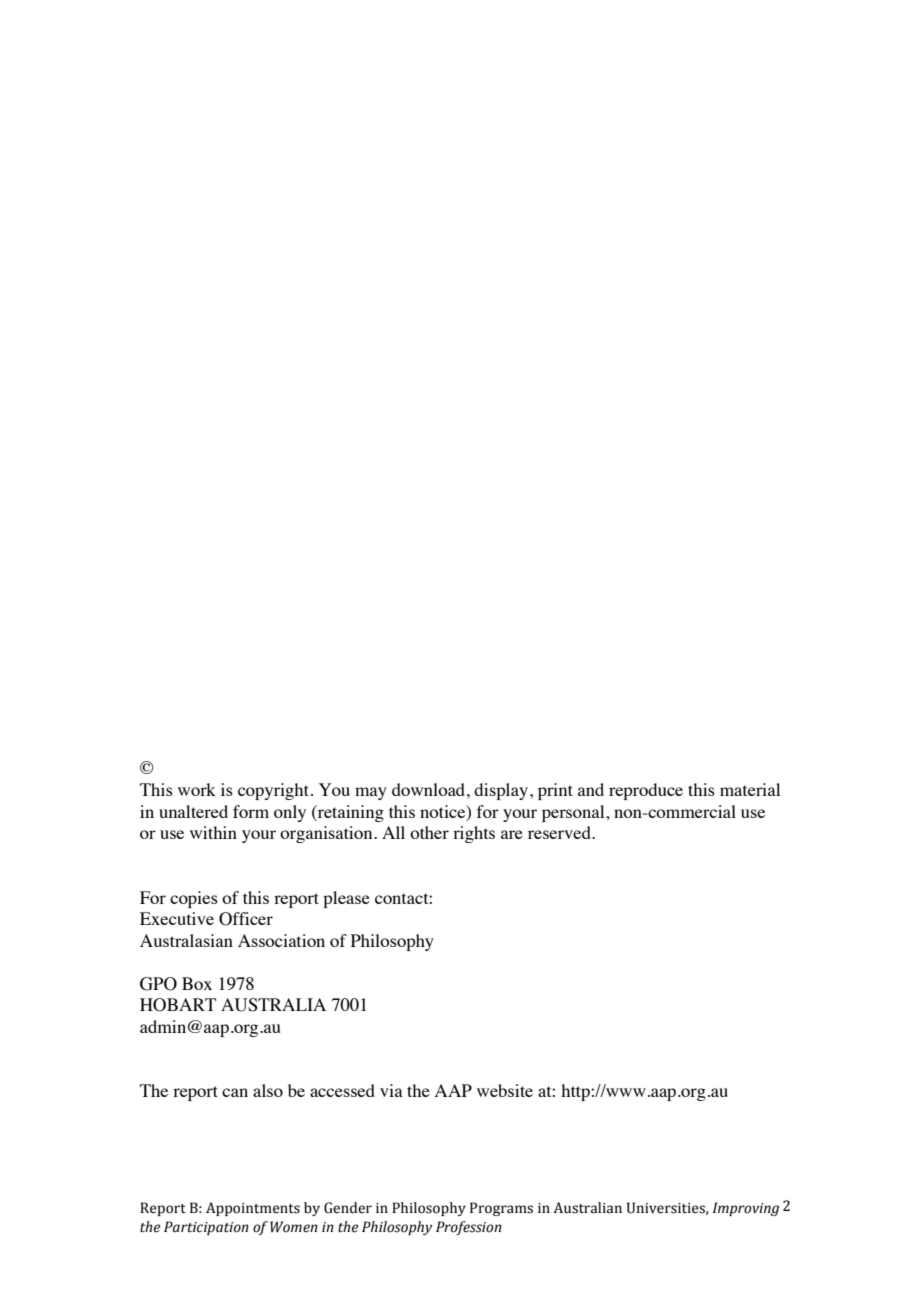 The width and height of the document is (924, 1308). I want to click on accessed, so click(342, 1090).
